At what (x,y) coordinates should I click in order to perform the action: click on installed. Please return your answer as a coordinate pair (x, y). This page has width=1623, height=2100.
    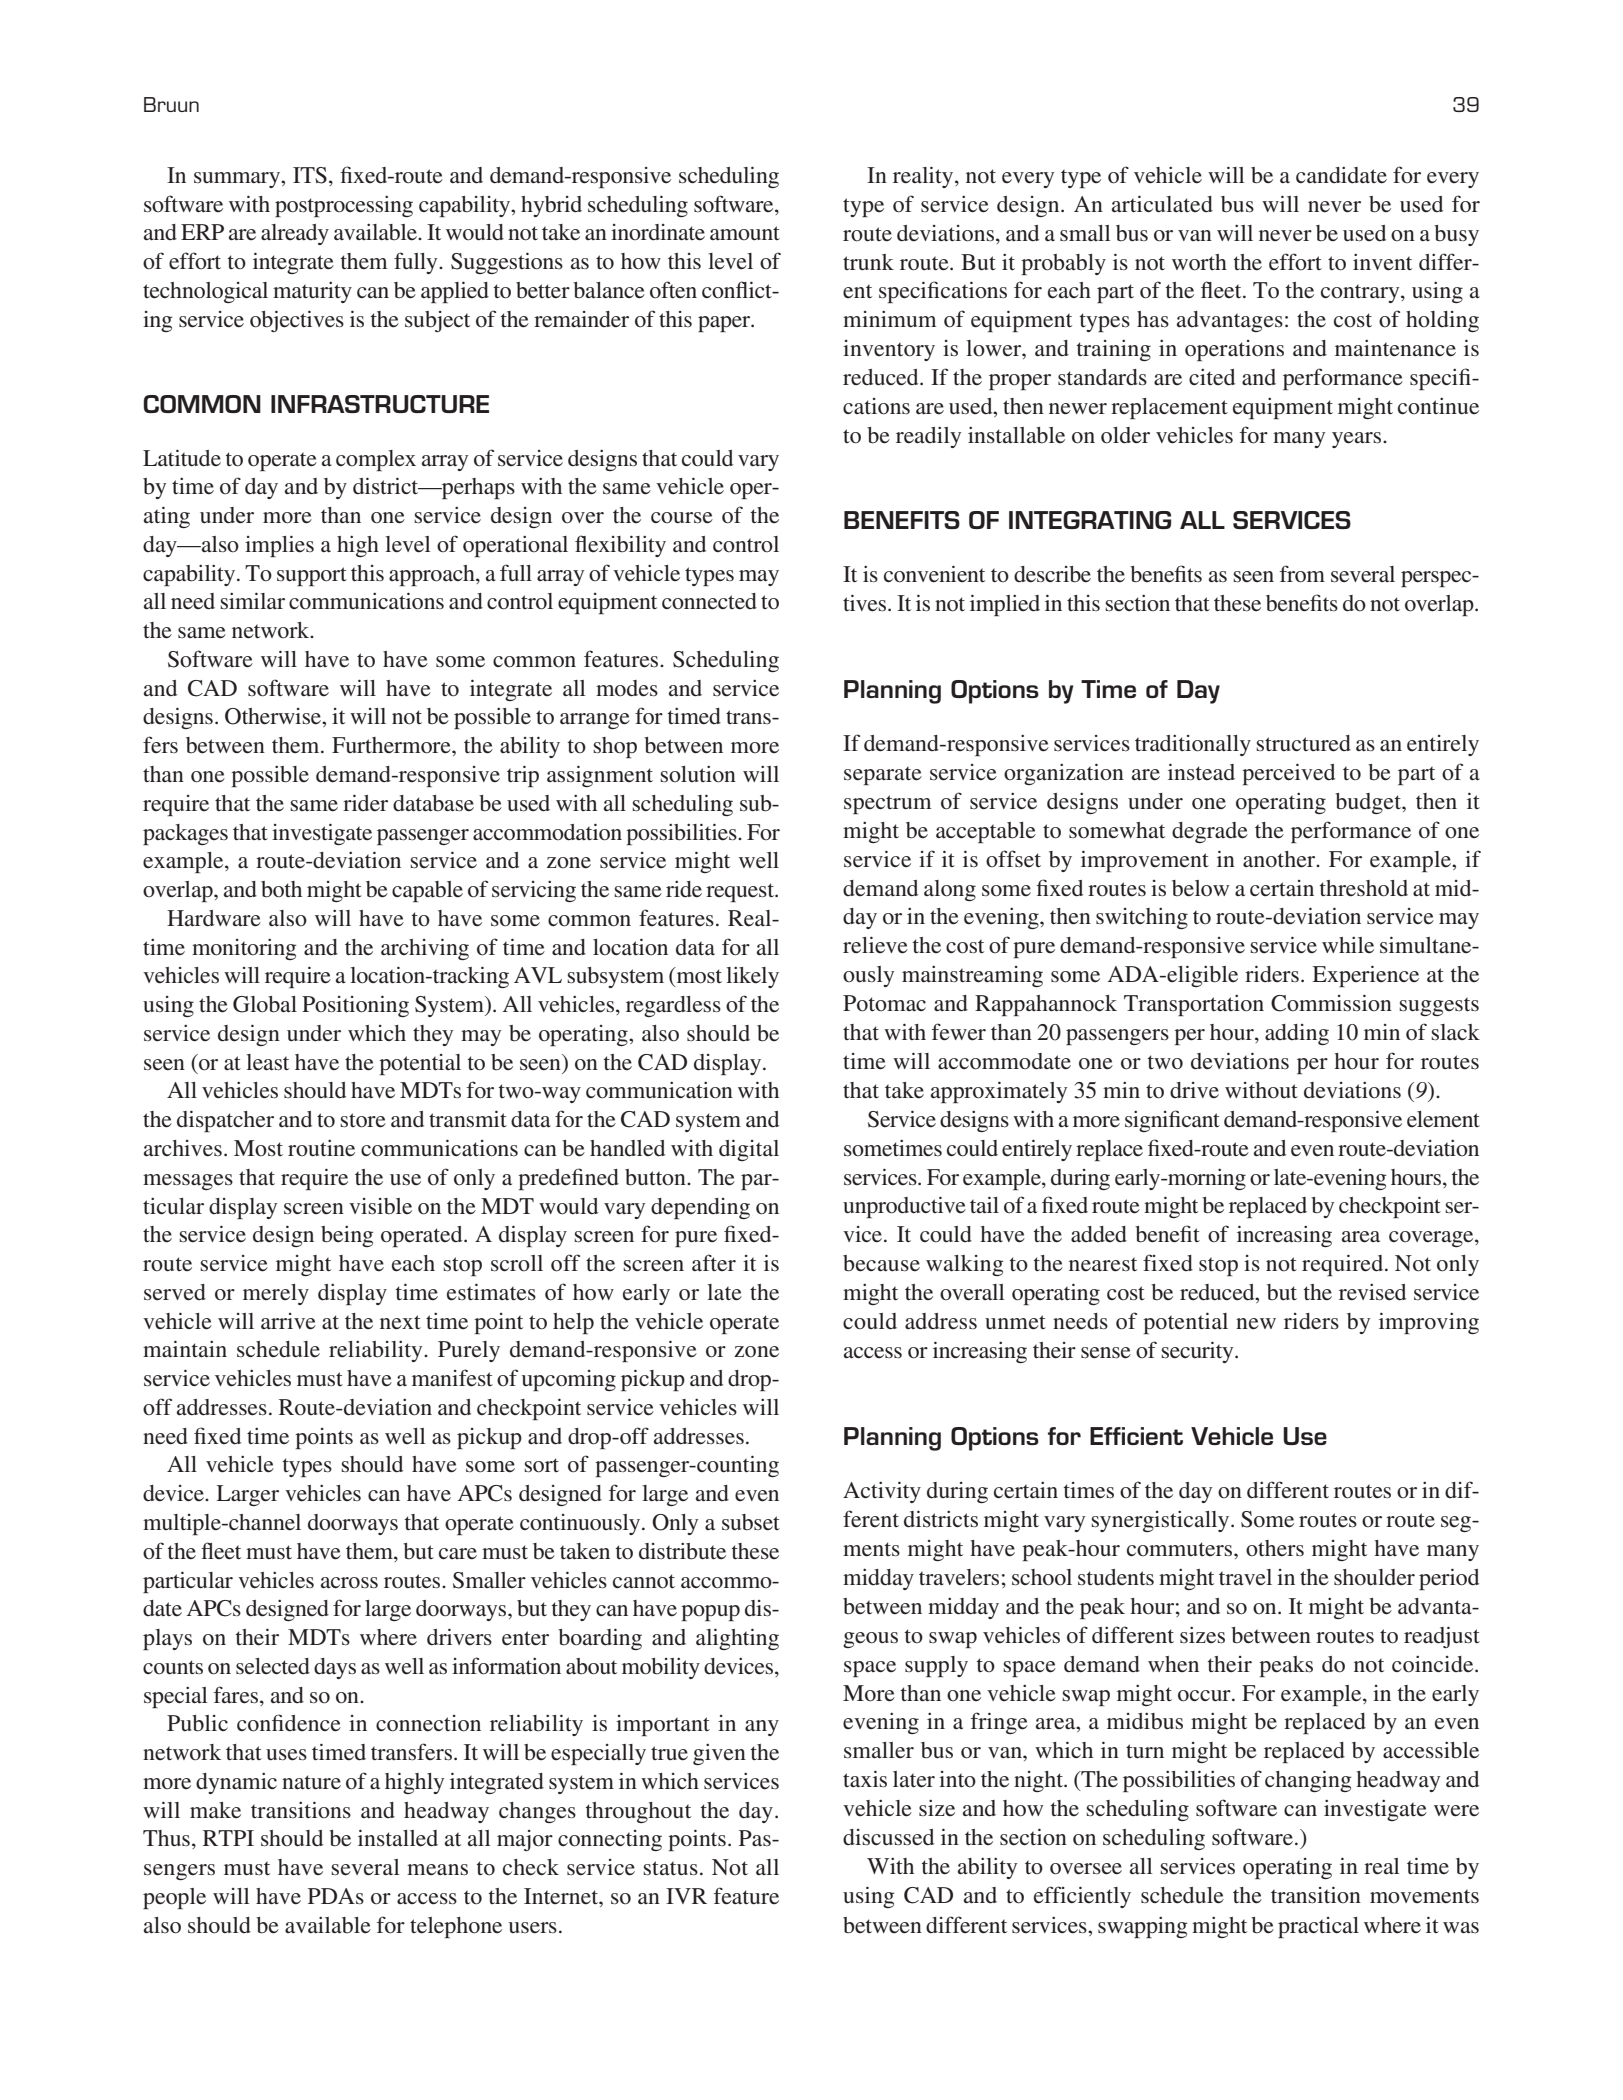
    Looking at the image, I should click on (398, 1838).
